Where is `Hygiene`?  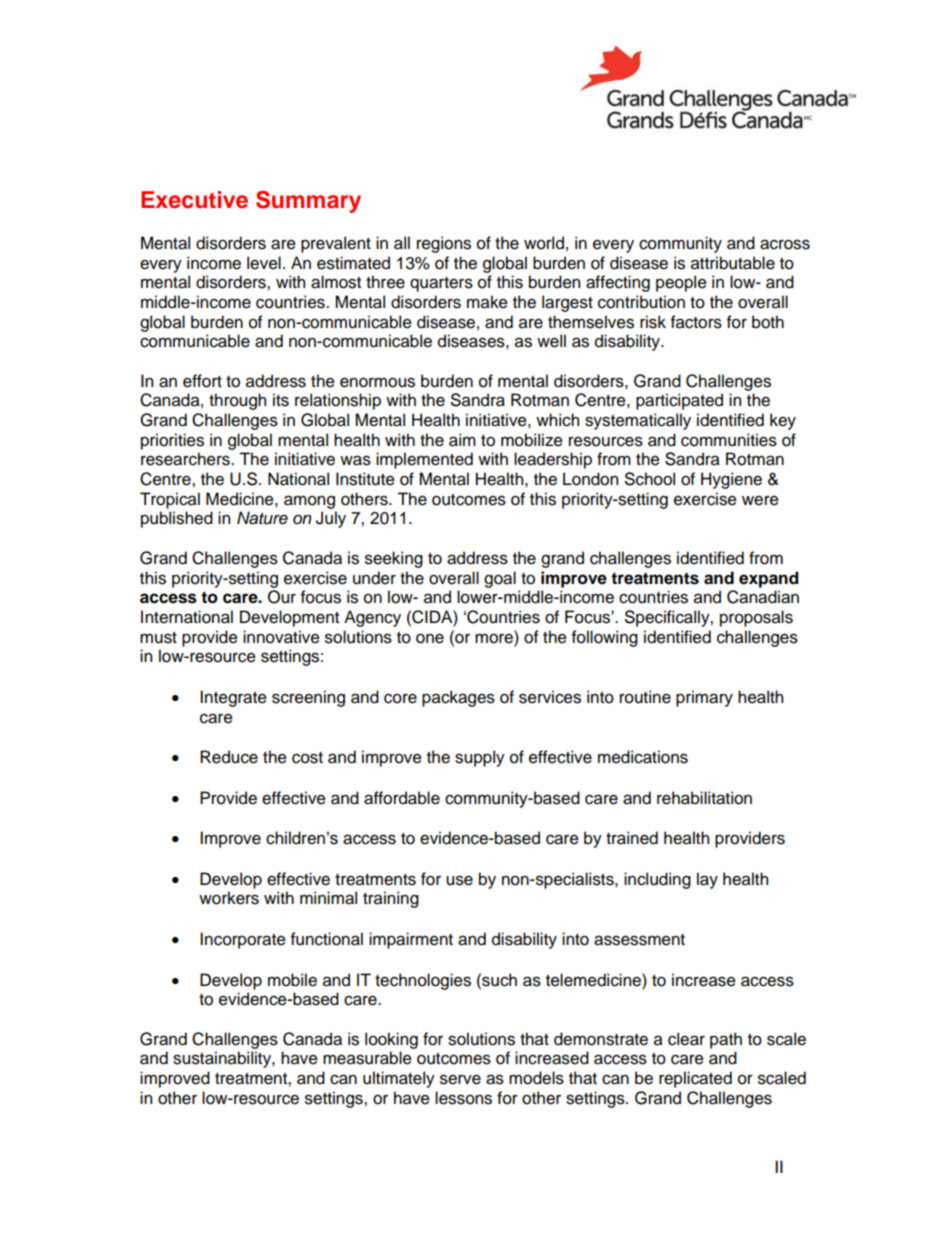 Hygiene is located at coordinates (731, 480).
